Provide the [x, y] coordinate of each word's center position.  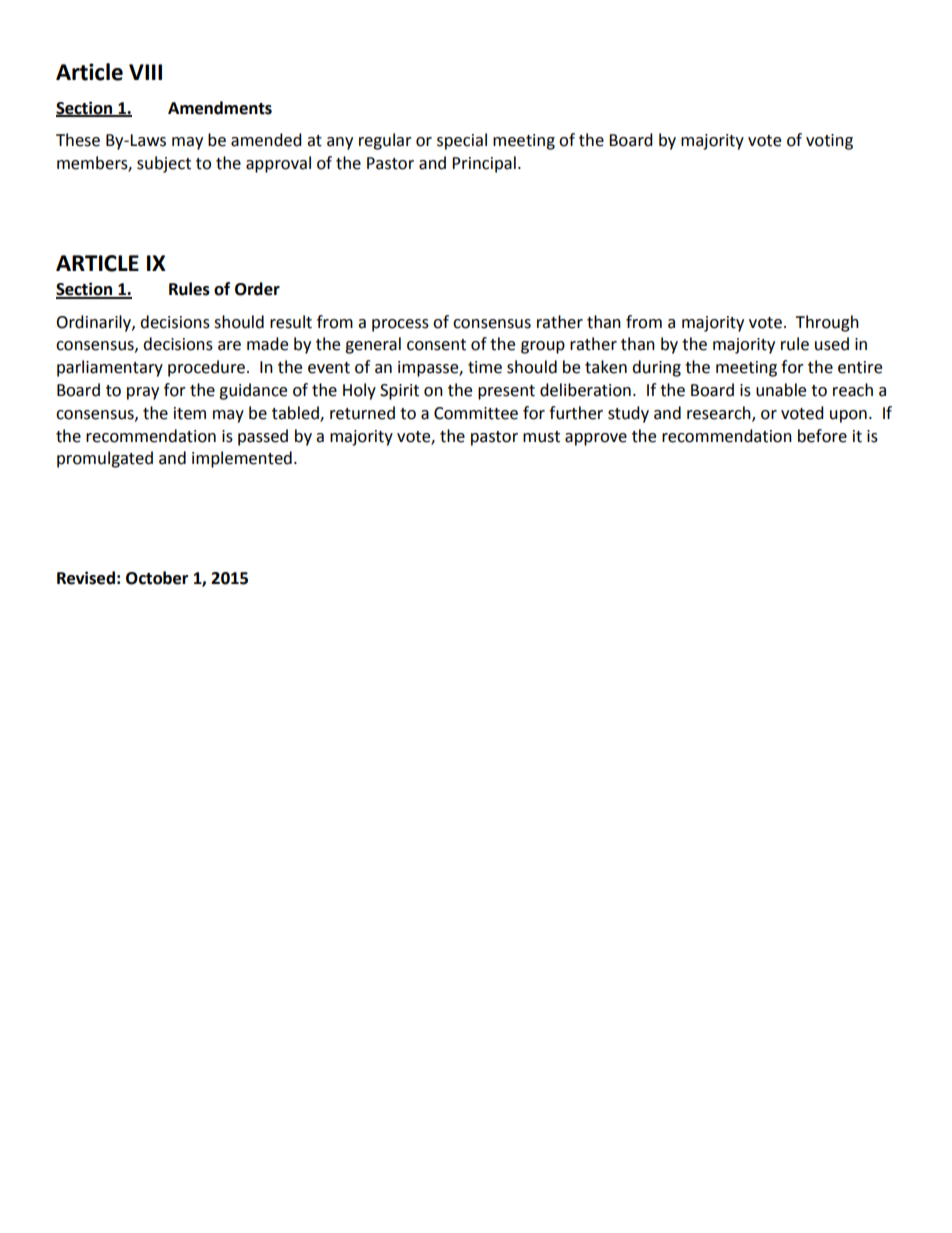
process [400, 325]
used [832, 344]
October [157, 578]
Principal [484, 164]
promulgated [105, 459]
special [462, 141]
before [822, 436]
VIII [145, 72]
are [229, 346]
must [541, 437]
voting [829, 142]
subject [164, 164]
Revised [86, 578]
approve [596, 439]
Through [827, 323]
